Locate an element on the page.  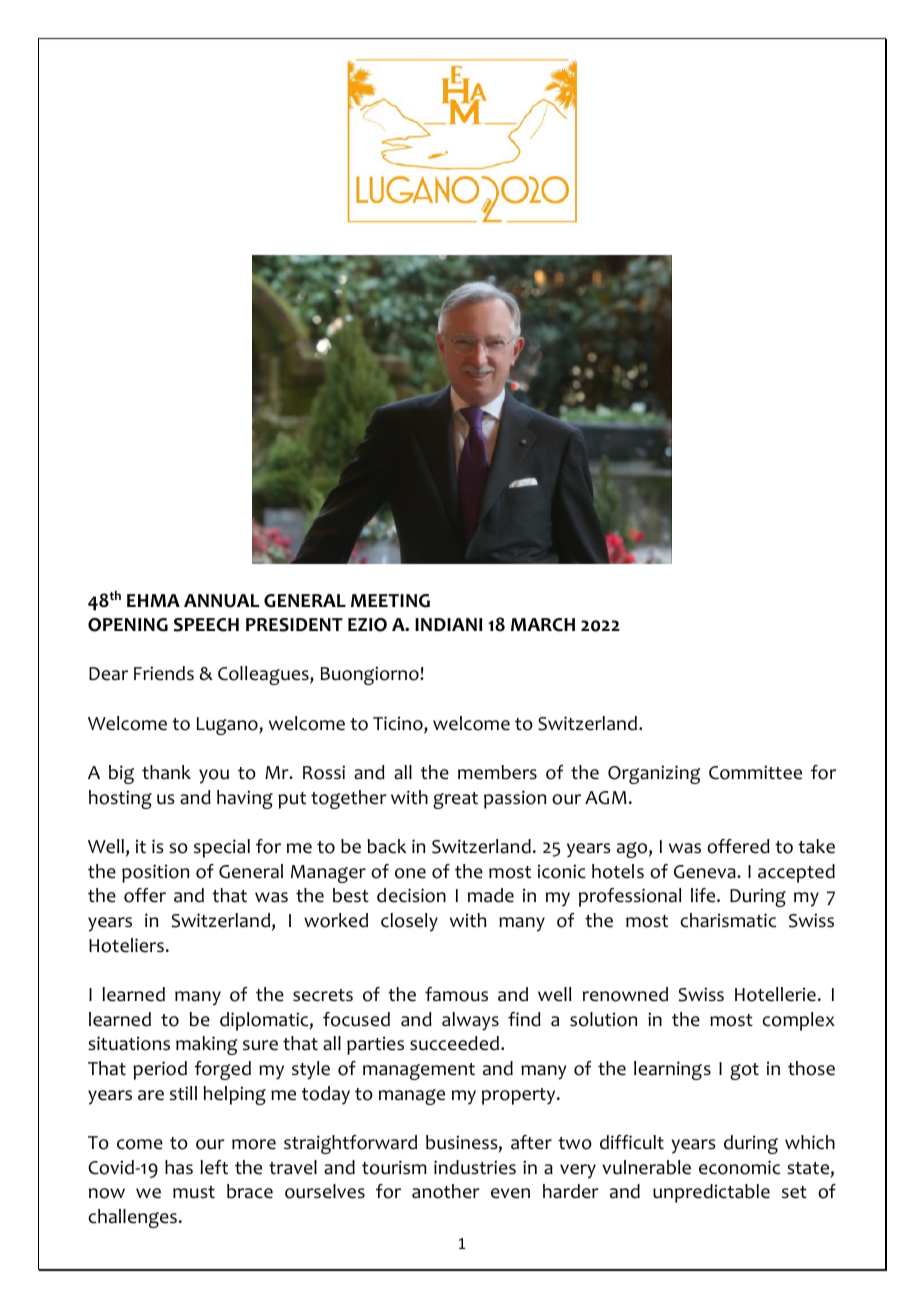
must is located at coordinates (194, 1192).
